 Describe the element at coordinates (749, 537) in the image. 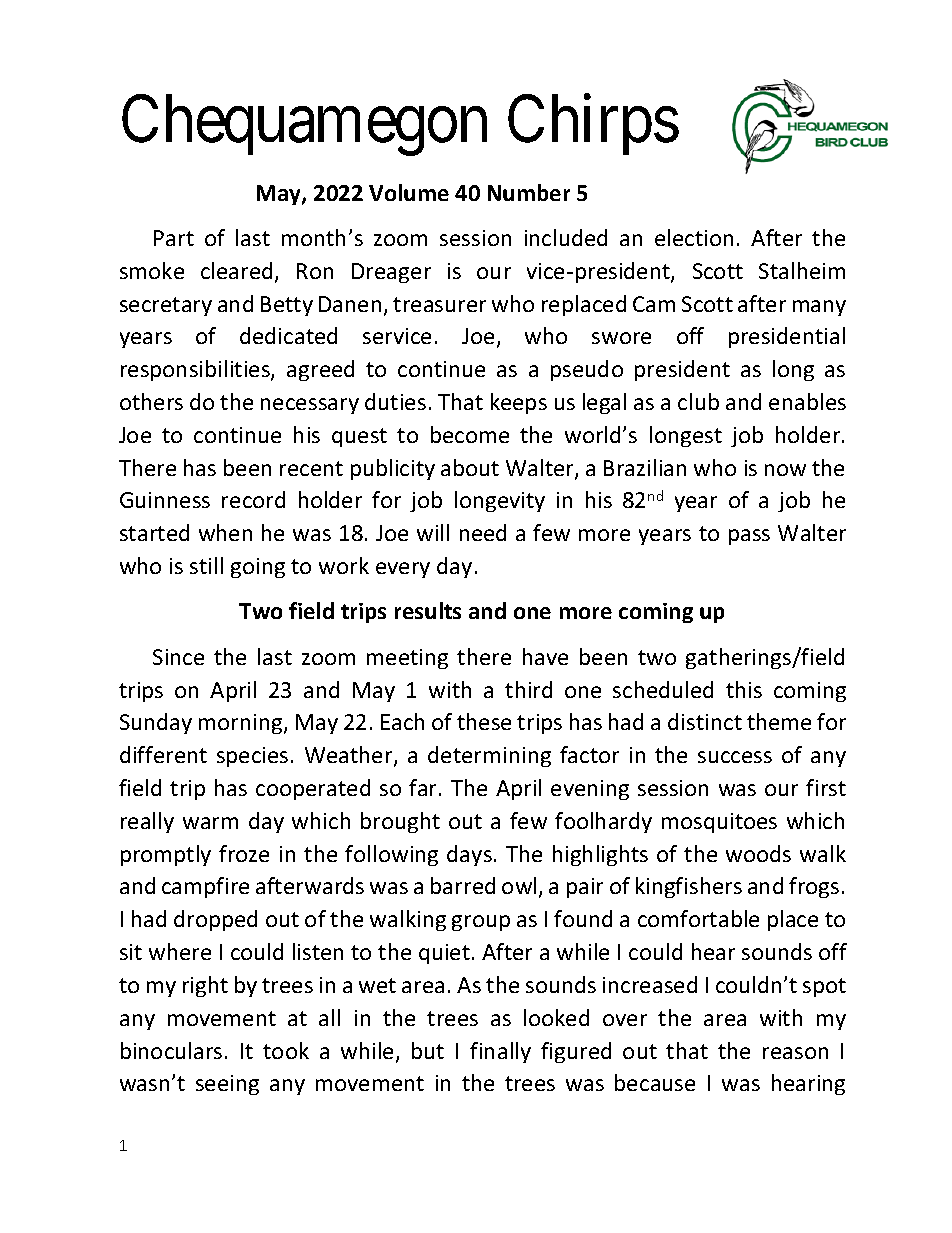

I see `pass` at that location.
